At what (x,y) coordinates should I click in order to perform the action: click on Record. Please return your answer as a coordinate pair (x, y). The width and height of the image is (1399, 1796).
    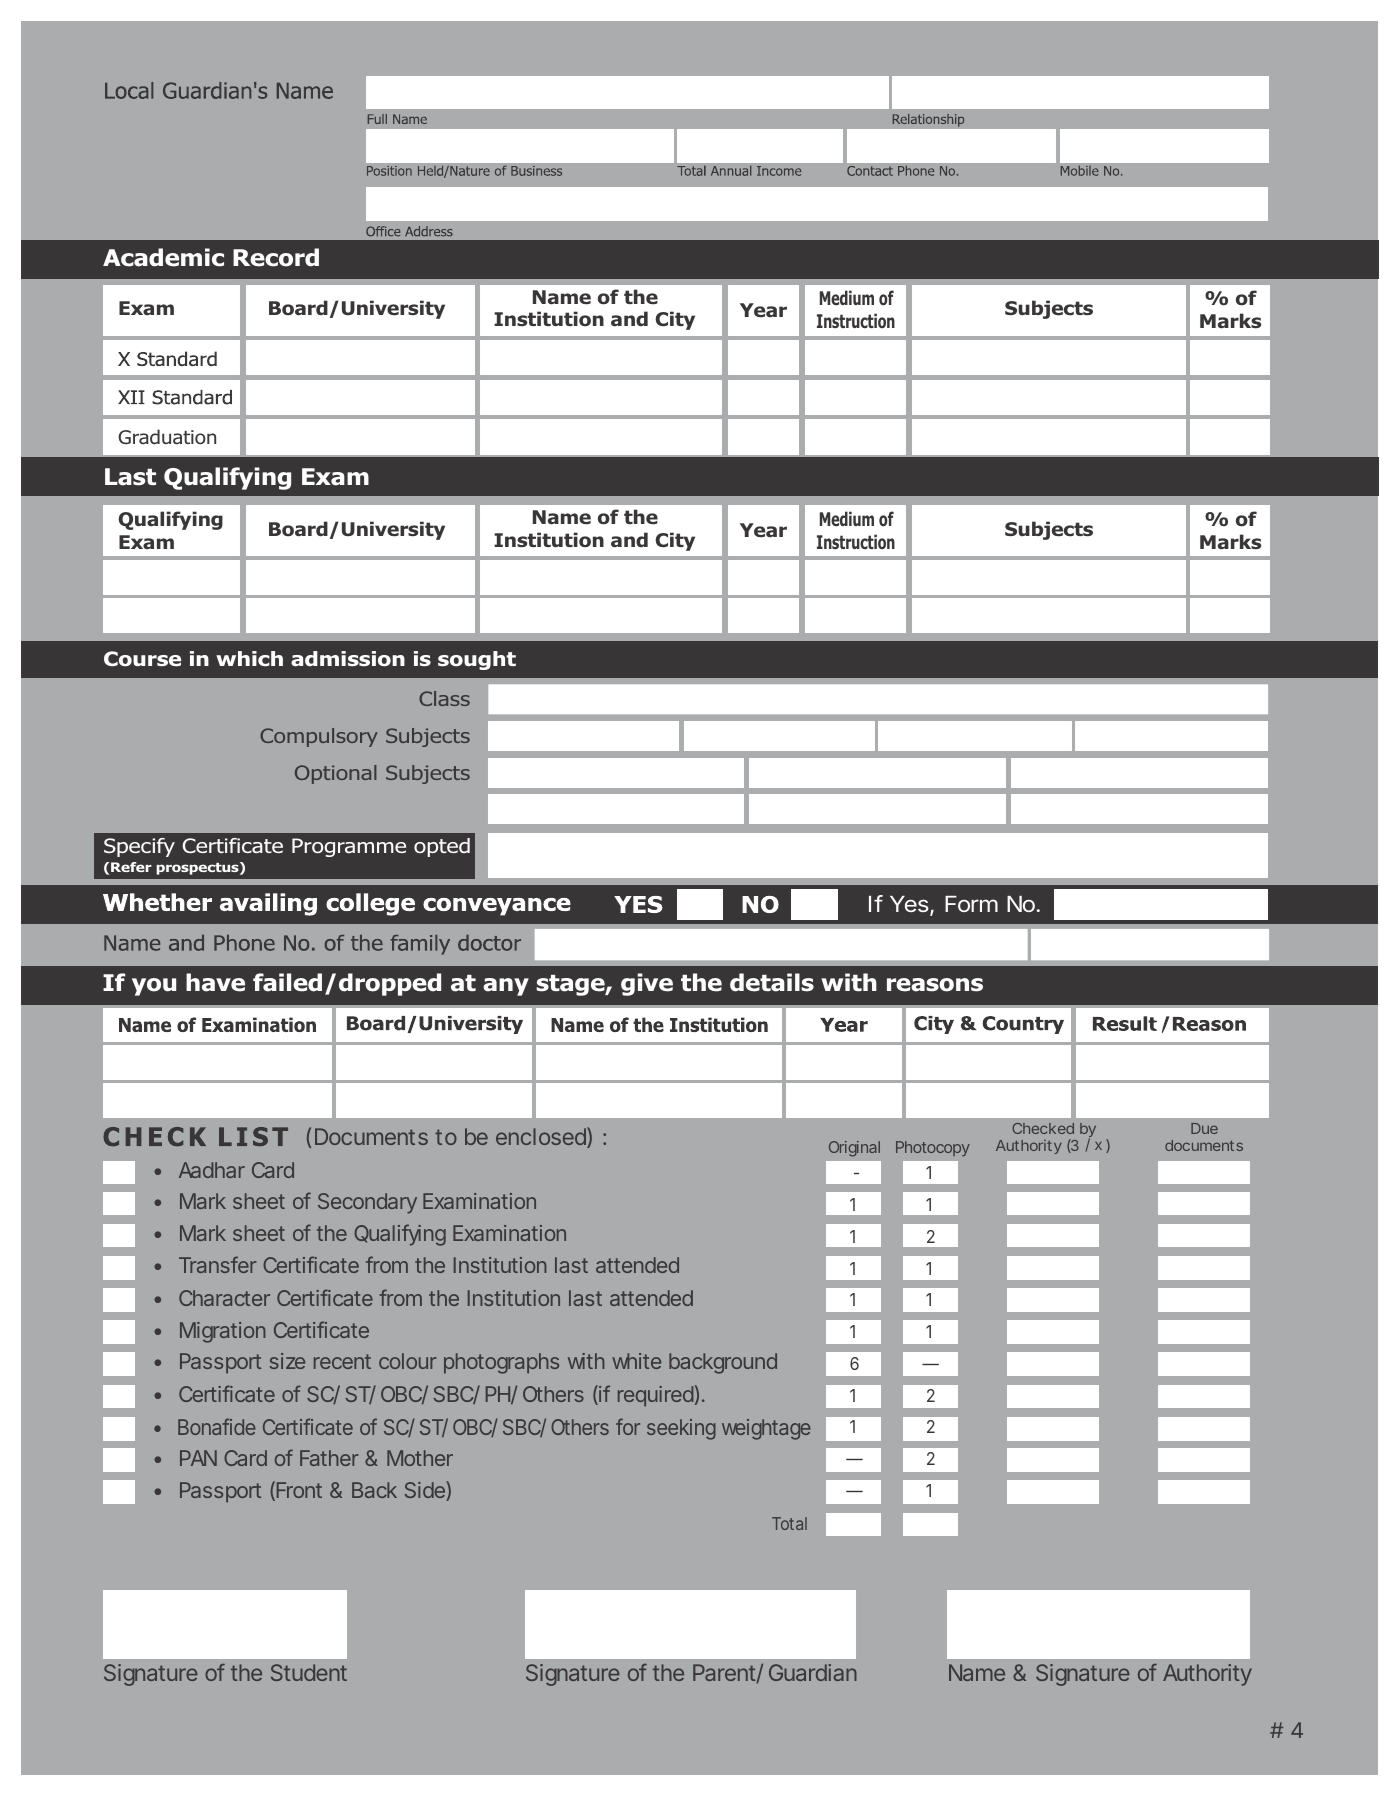
    Looking at the image, I should click on (276, 257).
